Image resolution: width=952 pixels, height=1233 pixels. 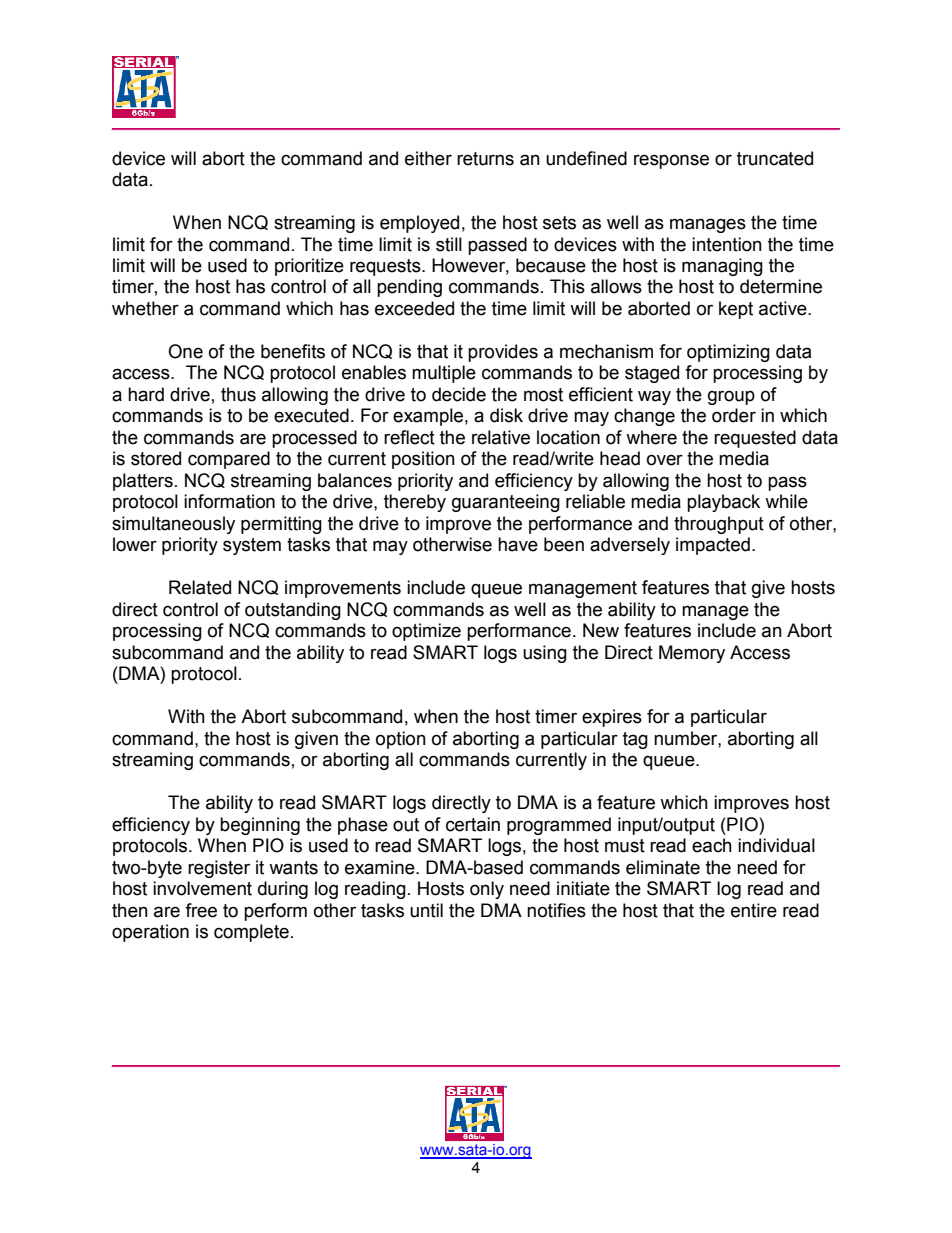 What do you see at coordinates (201, 910) in the screenshot?
I see `free` at bounding box center [201, 910].
